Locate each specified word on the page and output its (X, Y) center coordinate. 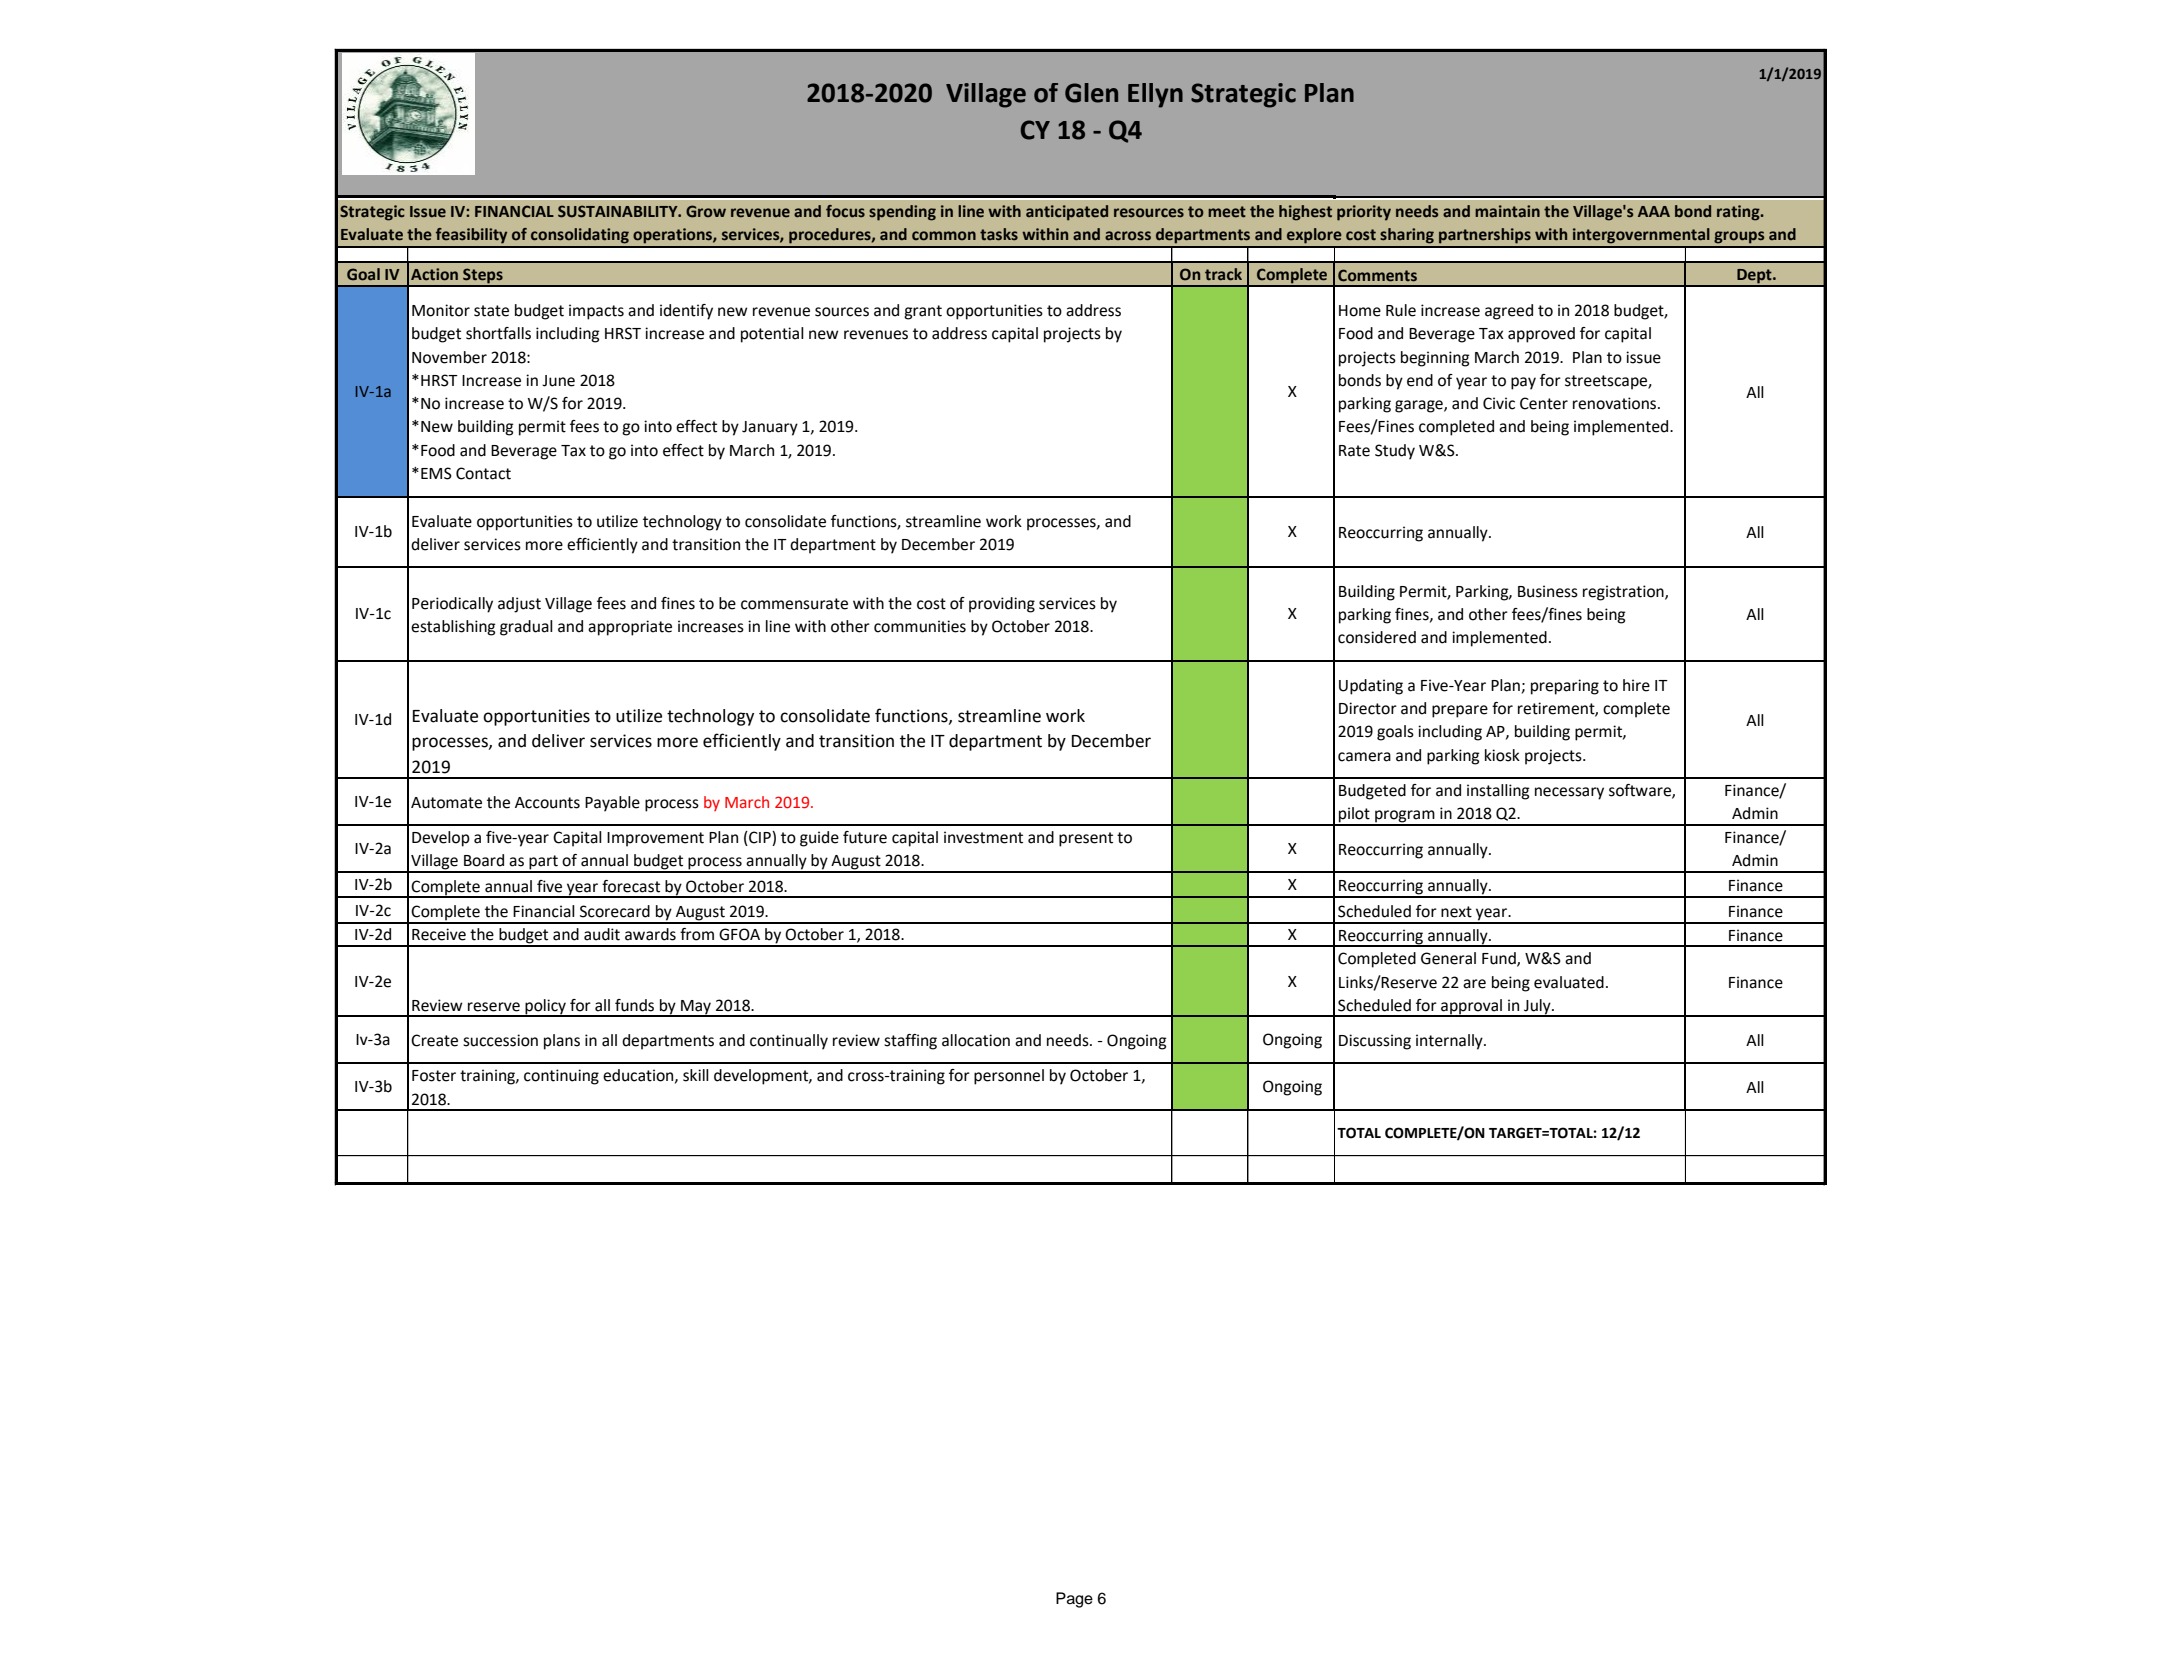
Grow (706, 211)
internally (1450, 1042)
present (1086, 839)
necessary (1569, 793)
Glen (1091, 93)
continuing (561, 1077)
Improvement (655, 839)
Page (1074, 1600)
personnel (1009, 1077)
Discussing (1375, 1042)
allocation (976, 1040)
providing (1002, 605)
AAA (1654, 211)
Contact (483, 473)
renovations (1616, 403)
